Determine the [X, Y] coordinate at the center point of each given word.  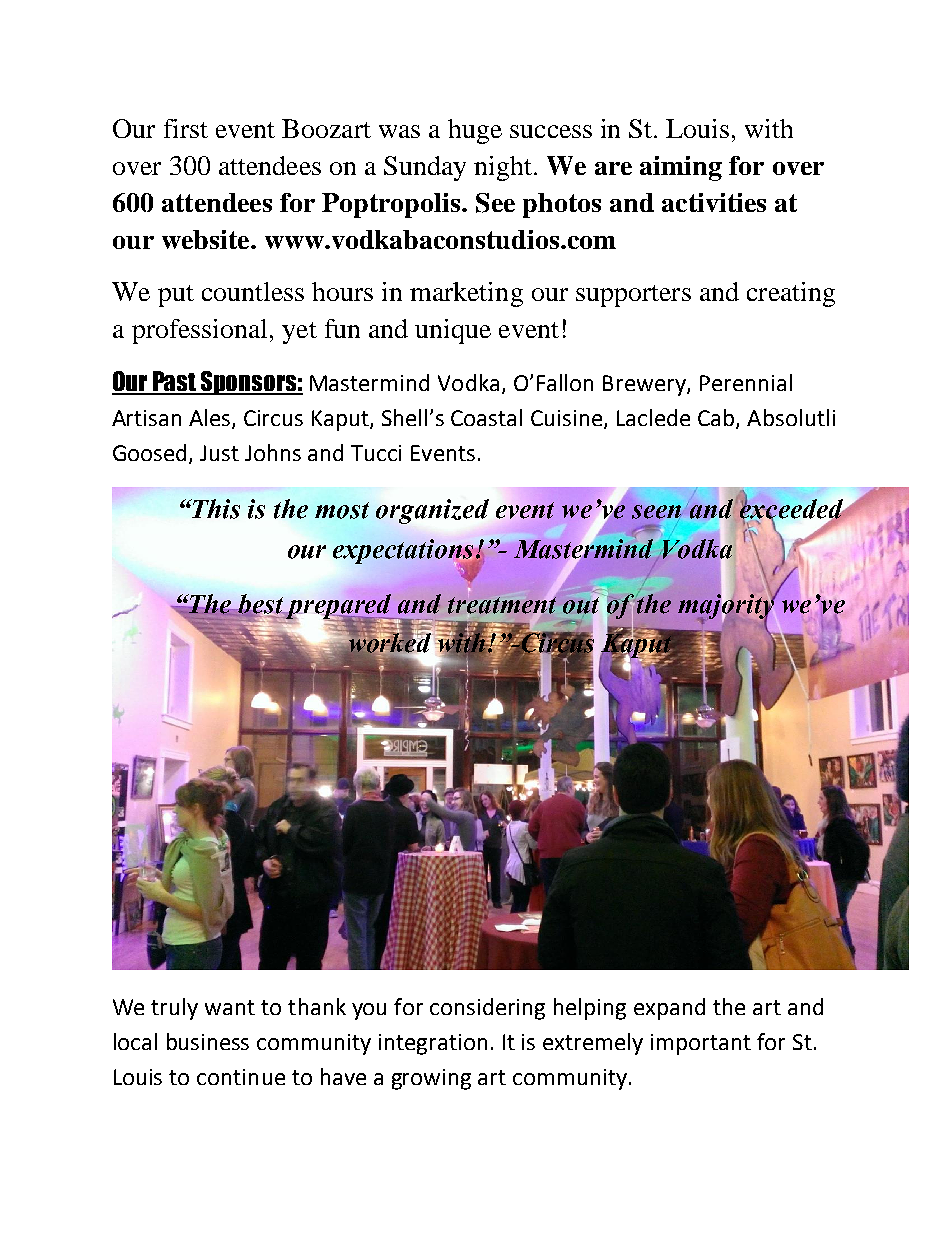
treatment [502, 604]
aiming [681, 168]
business [208, 1041]
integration [433, 1044]
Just [219, 453]
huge [475, 131]
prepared [340, 607]
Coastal [486, 417]
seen [656, 513]
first [186, 128]
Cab [717, 419]
